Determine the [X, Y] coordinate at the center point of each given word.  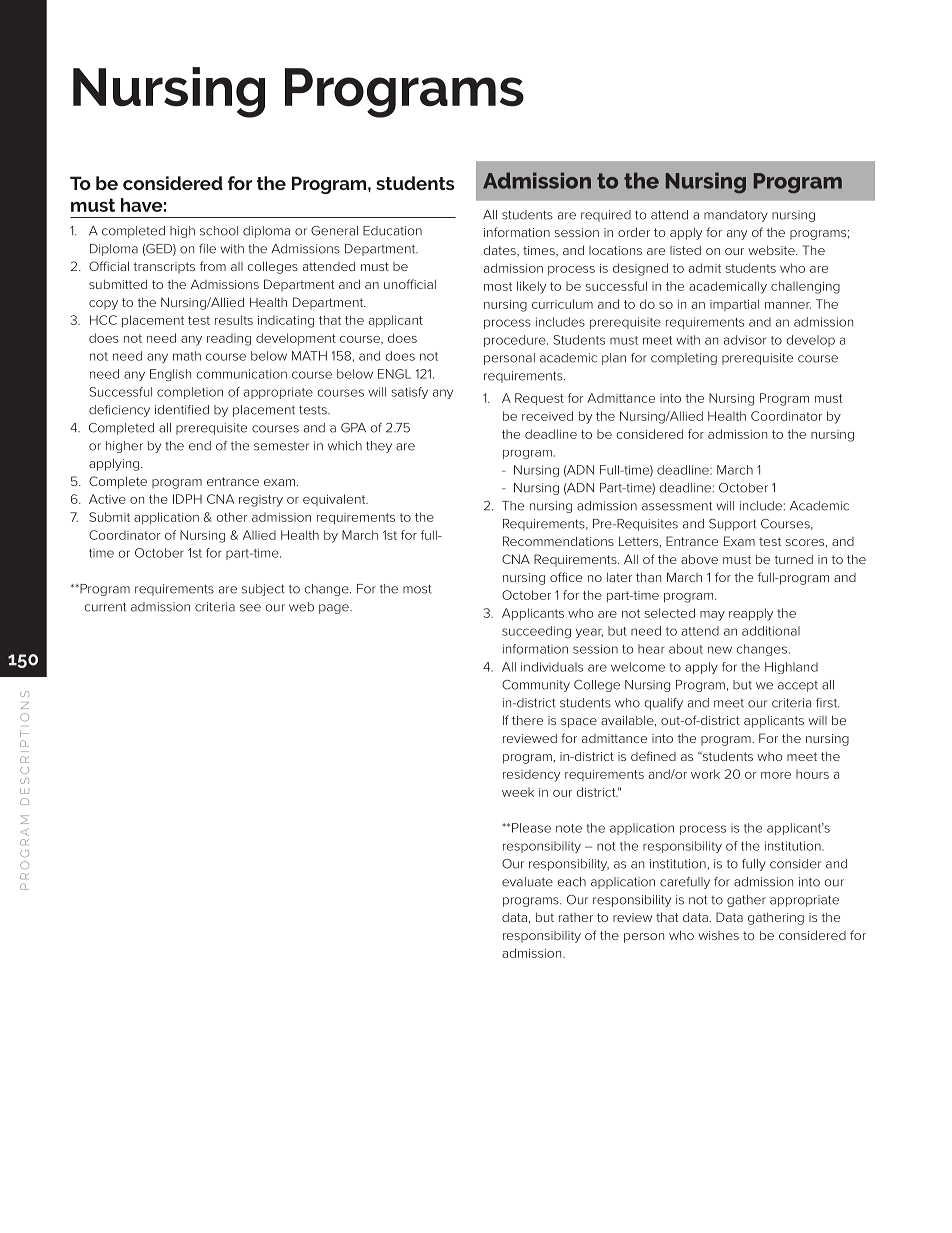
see [250, 608]
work [705, 774]
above [699, 559]
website [772, 250]
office [566, 577]
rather [576, 917]
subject [263, 590]
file [207, 249]
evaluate [527, 882]
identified [182, 410]
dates [500, 251]
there [527, 720]
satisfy [409, 393]
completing [684, 359]
